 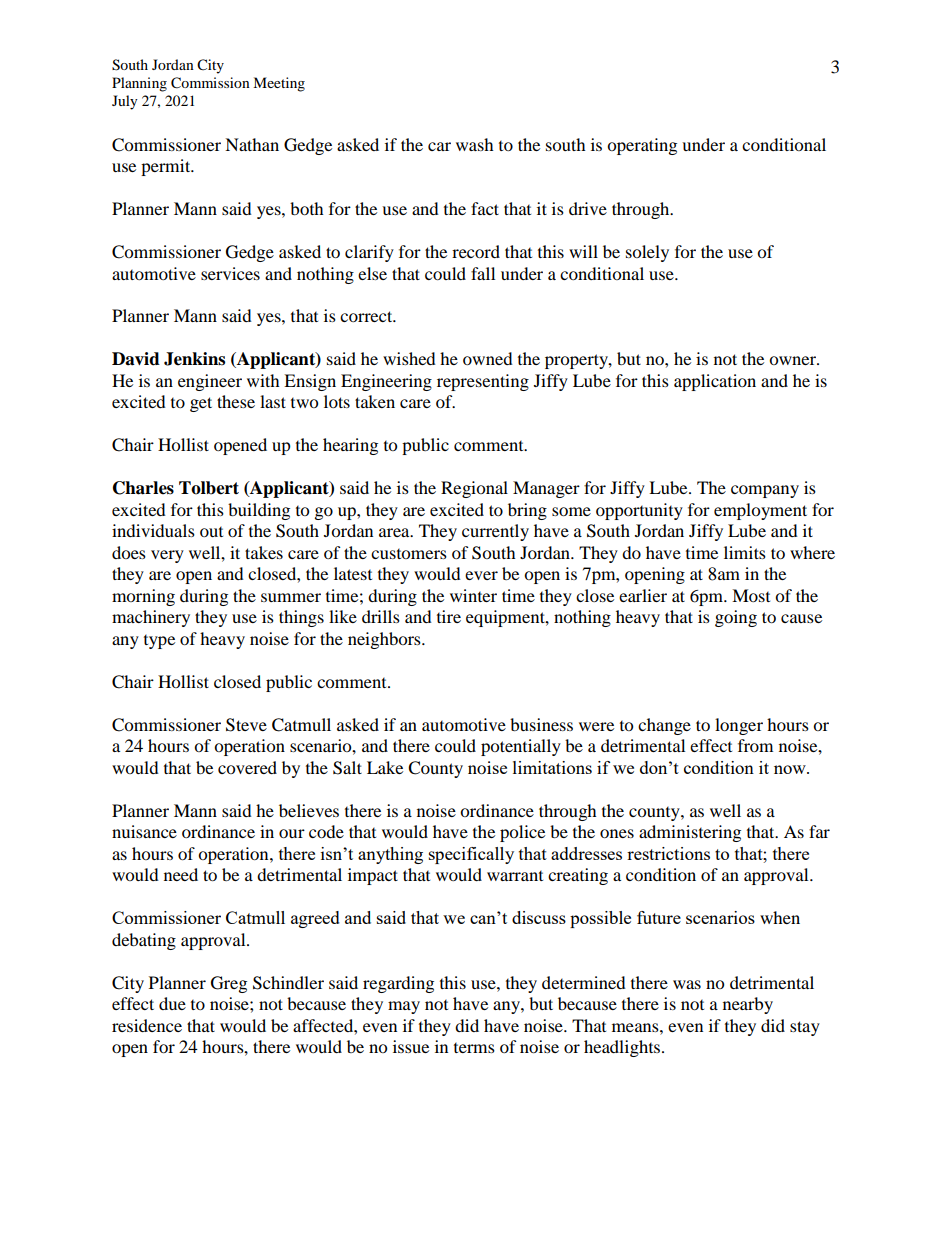 I want to click on application, so click(x=715, y=382).
